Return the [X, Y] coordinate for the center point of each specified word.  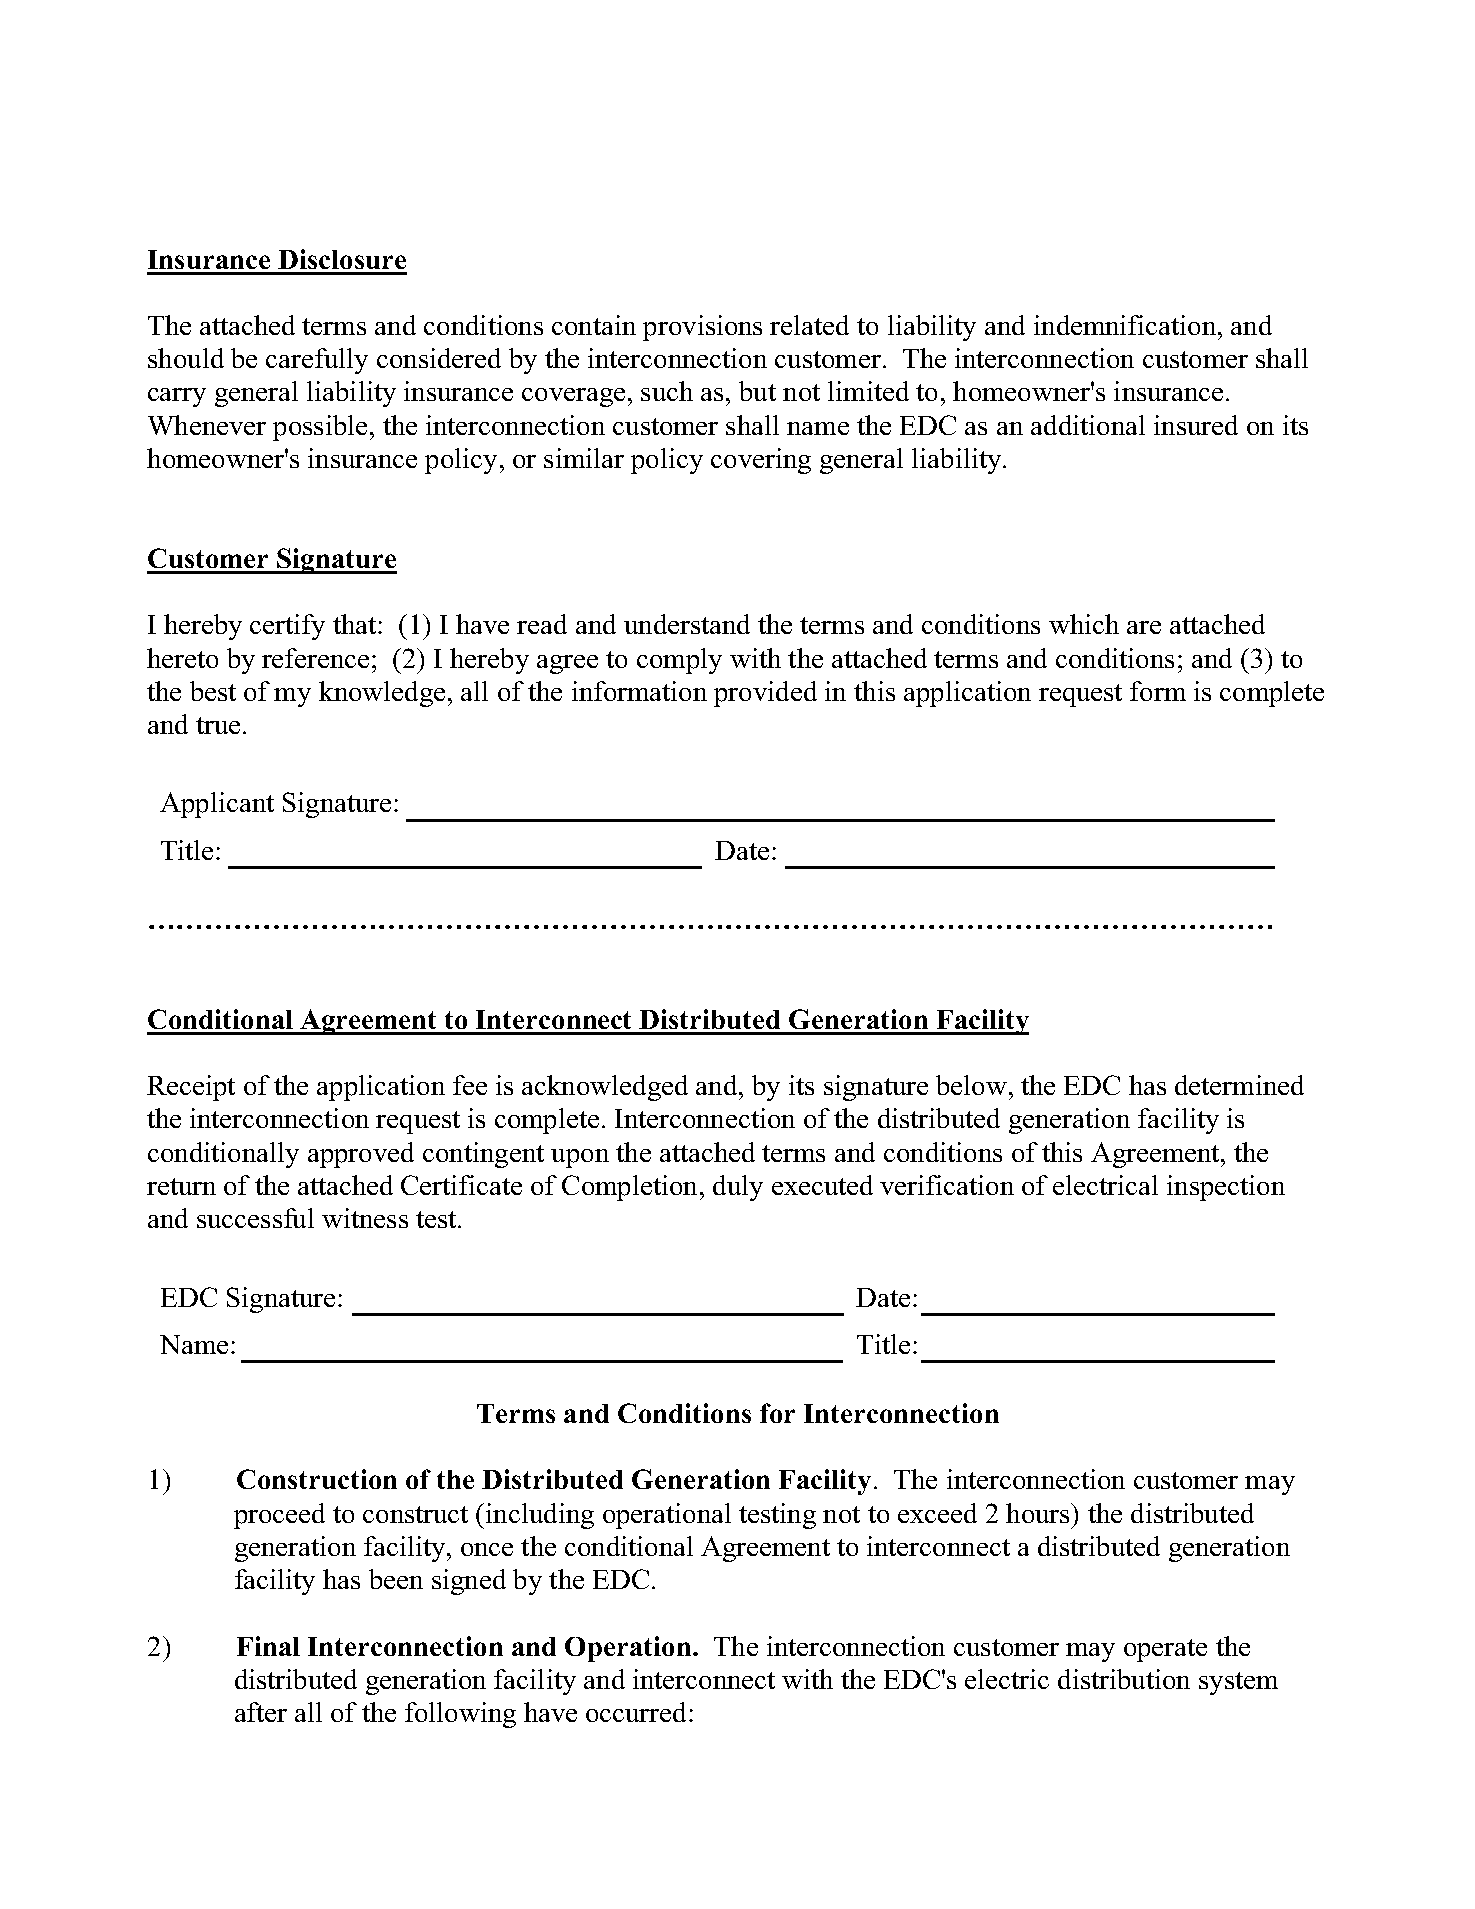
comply [679, 661]
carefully [317, 361]
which [1084, 624]
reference [315, 658]
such [667, 391]
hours [1039, 1513]
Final [268, 1646]
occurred [636, 1712]
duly [738, 1188]
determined [1239, 1085]
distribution [1124, 1679]
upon [580, 1158]
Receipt [191, 1088]
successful [255, 1218]
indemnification [1125, 325]
